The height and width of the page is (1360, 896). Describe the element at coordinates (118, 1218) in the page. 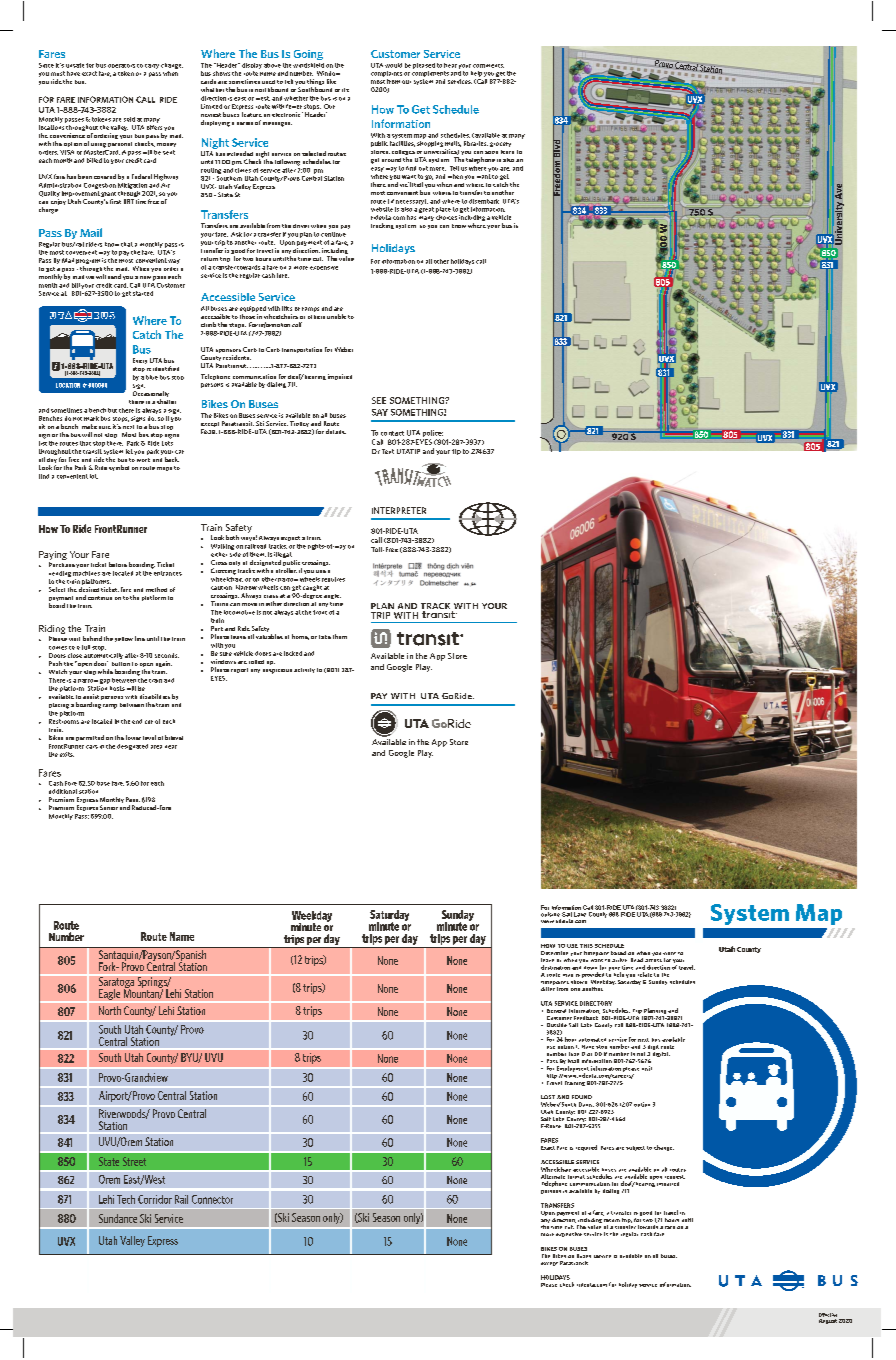

I see `Sundance` at that location.
